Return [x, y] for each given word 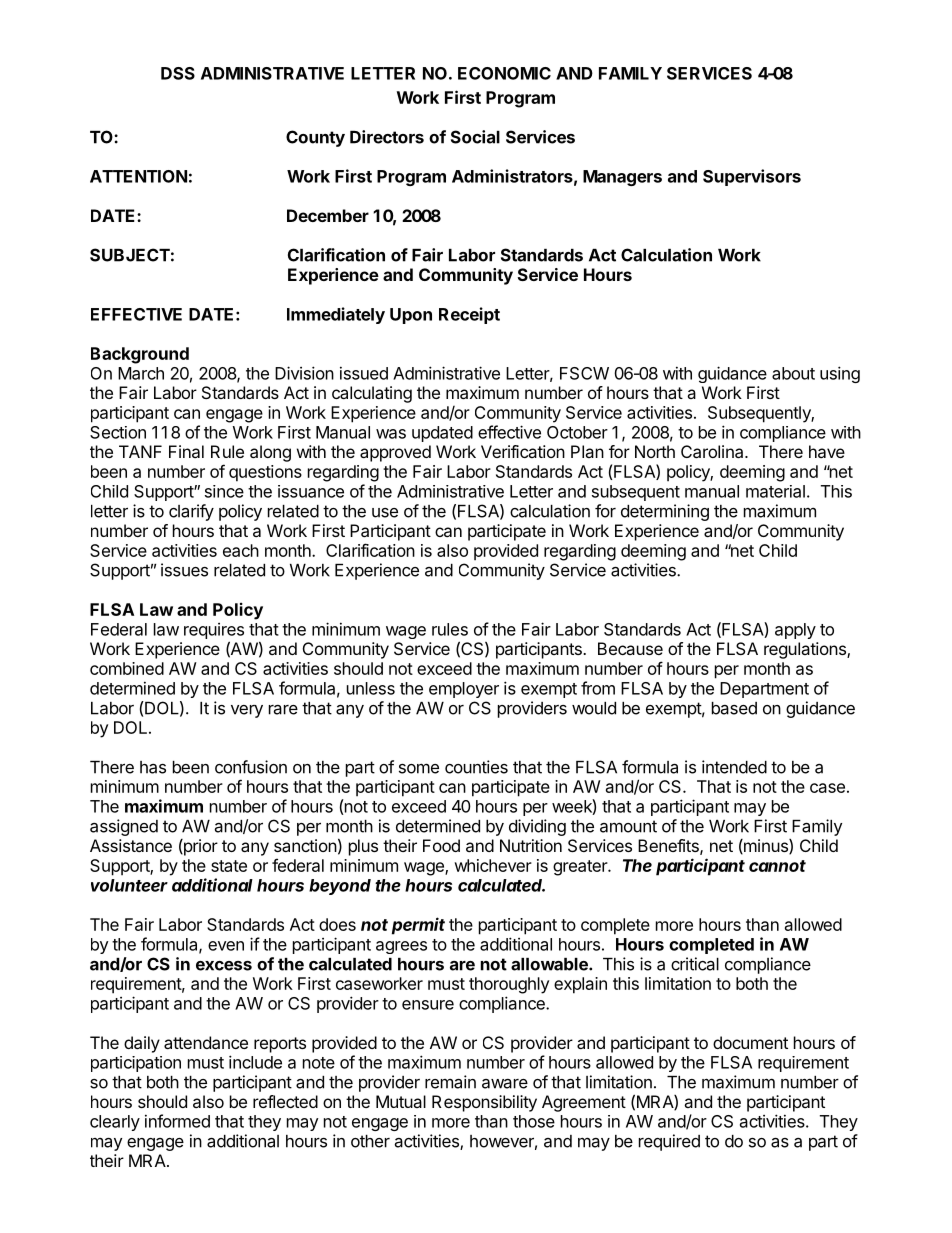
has [153, 767]
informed [177, 1121]
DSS [178, 73]
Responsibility [484, 1103]
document [750, 1042]
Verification [523, 451]
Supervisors [752, 177]
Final [186, 451]
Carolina [713, 451]
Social [475, 137]
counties [476, 767]
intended [734, 767]
